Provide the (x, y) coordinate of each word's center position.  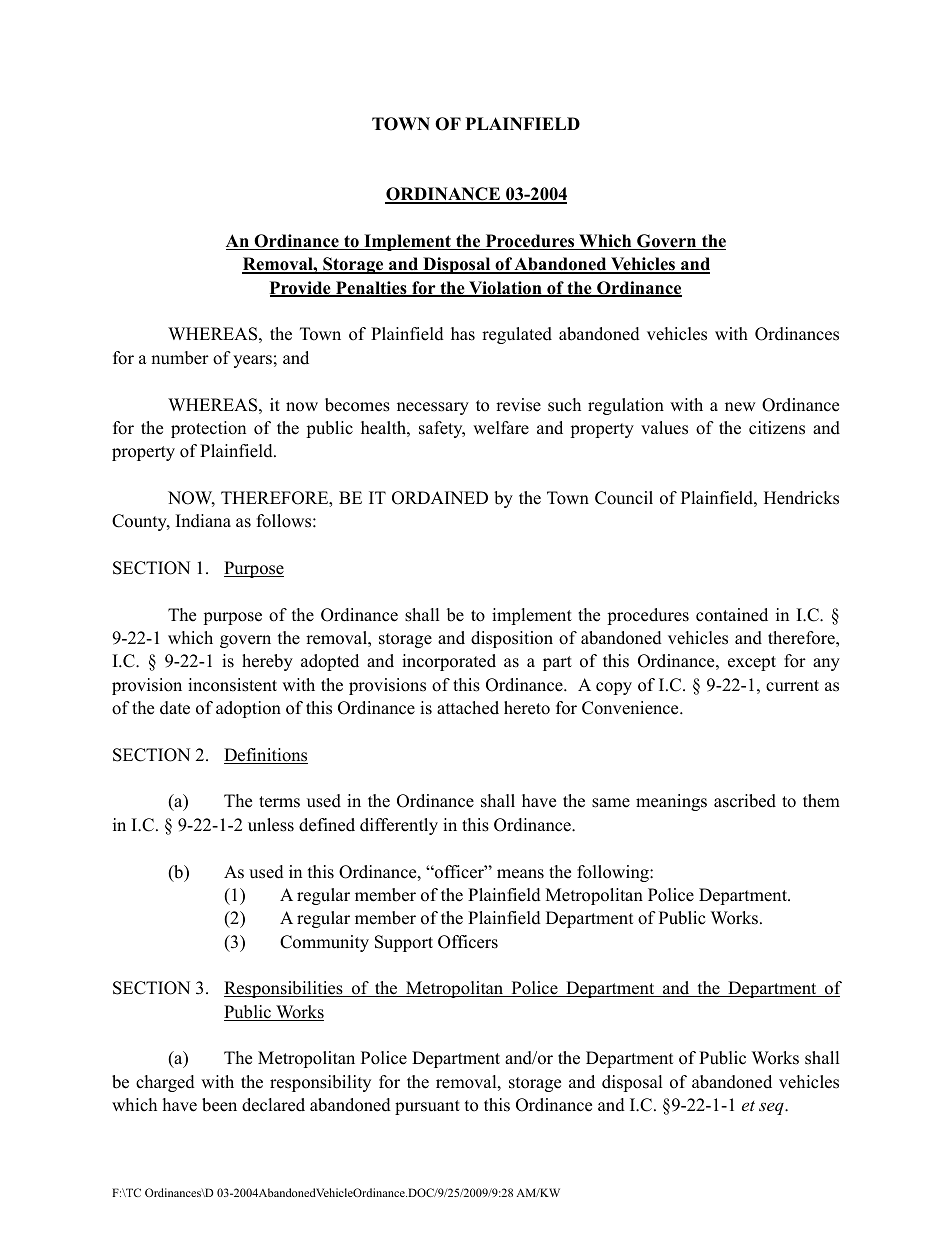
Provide (301, 289)
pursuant (427, 1107)
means (520, 874)
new (740, 407)
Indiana (203, 521)
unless (271, 825)
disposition (512, 639)
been (219, 1105)
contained (732, 615)
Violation (505, 289)
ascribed (745, 801)
